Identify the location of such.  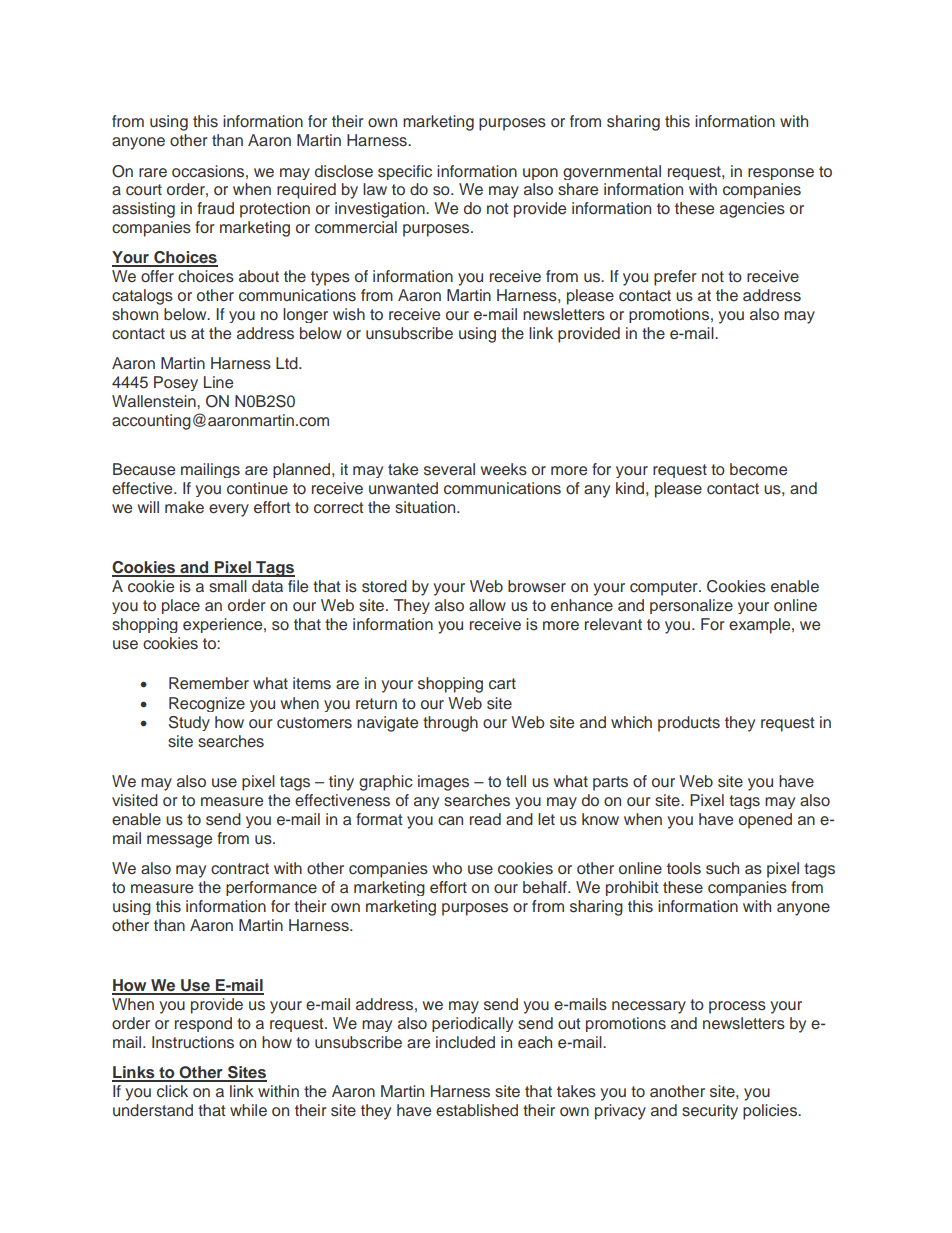
(722, 868).
